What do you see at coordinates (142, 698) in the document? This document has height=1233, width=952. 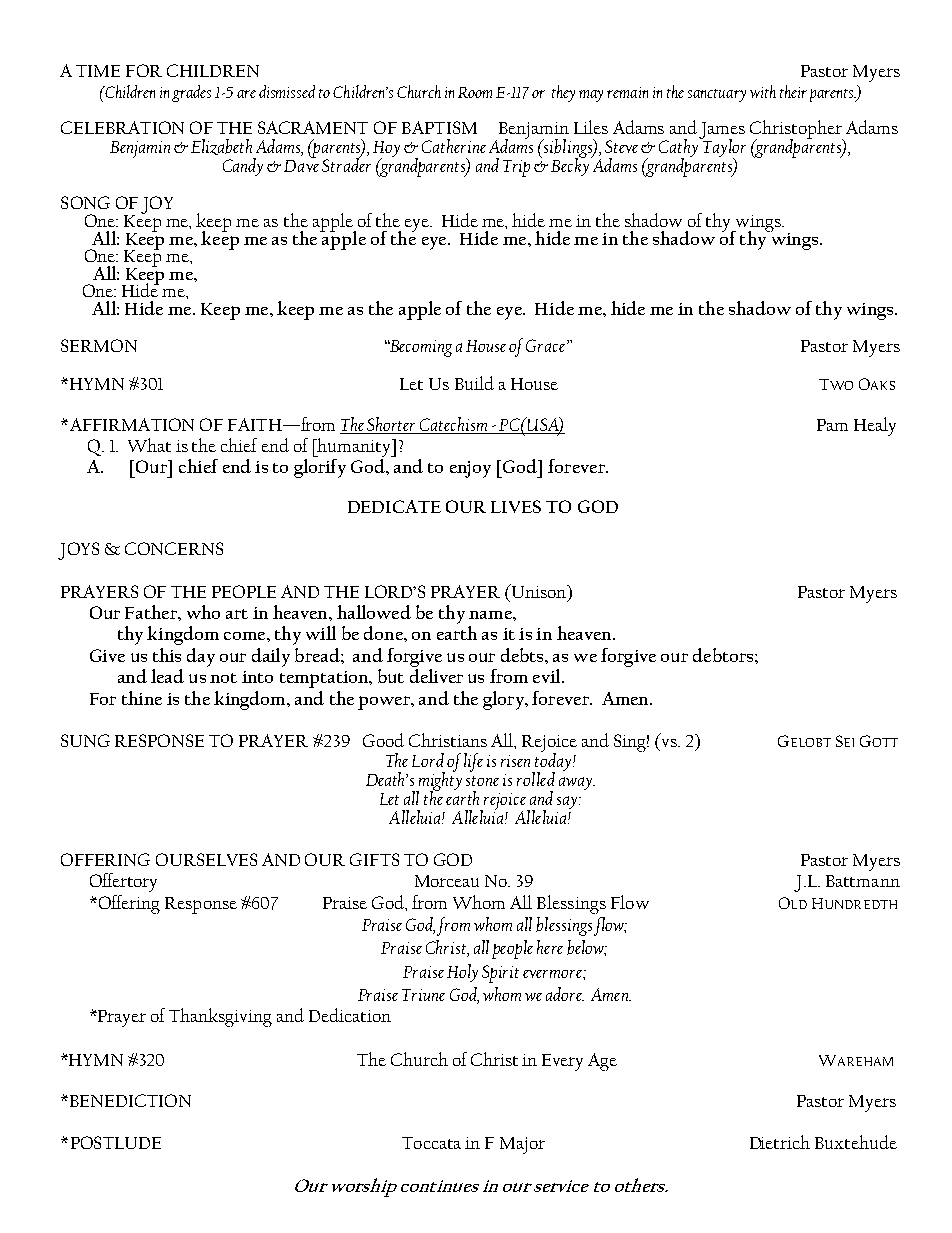 I see `thine` at bounding box center [142, 698].
